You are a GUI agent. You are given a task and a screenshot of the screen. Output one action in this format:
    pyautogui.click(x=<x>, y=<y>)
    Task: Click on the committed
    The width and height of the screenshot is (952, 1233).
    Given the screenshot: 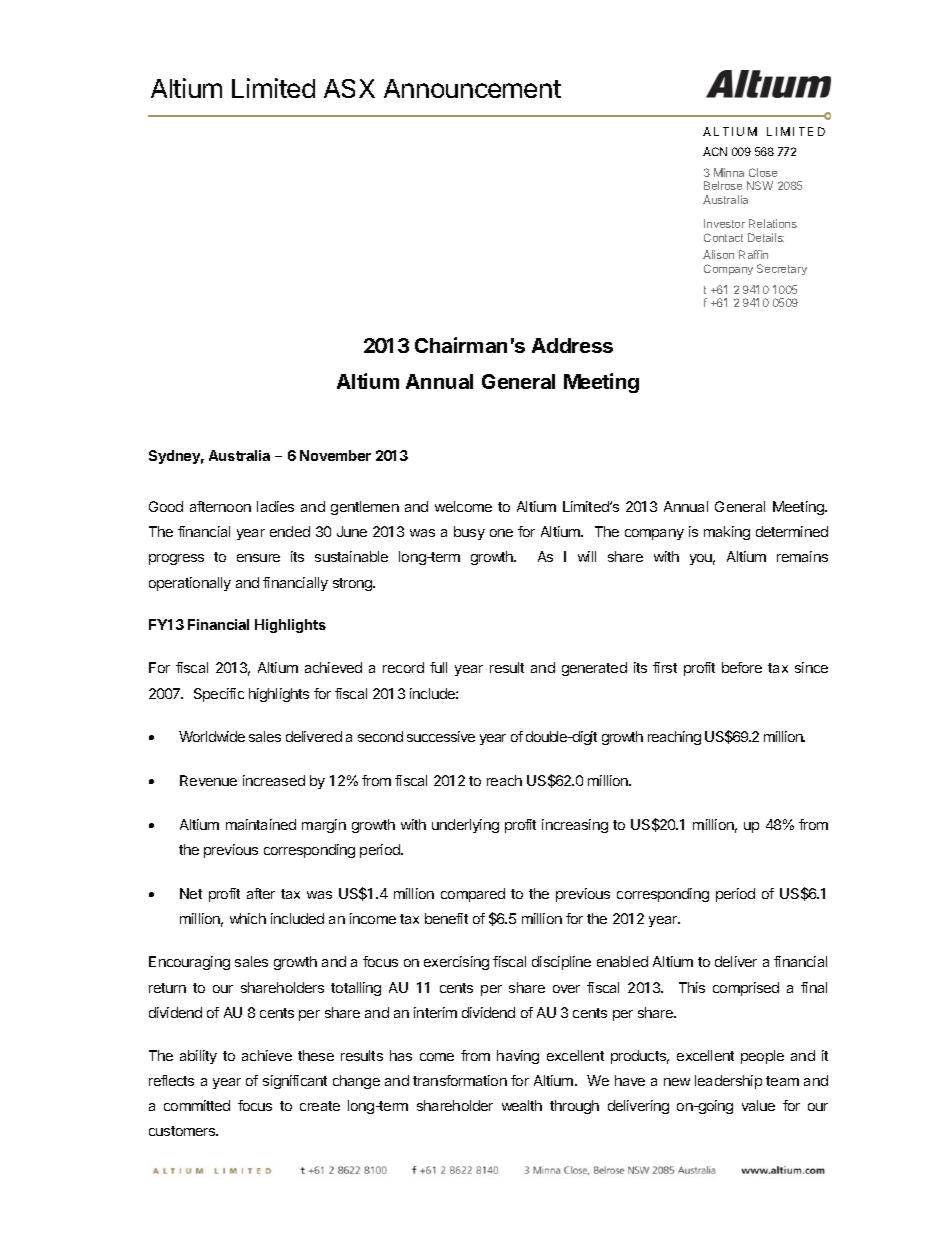 What is the action you would take?
    pyautogui.click(x=197, y=1105)
